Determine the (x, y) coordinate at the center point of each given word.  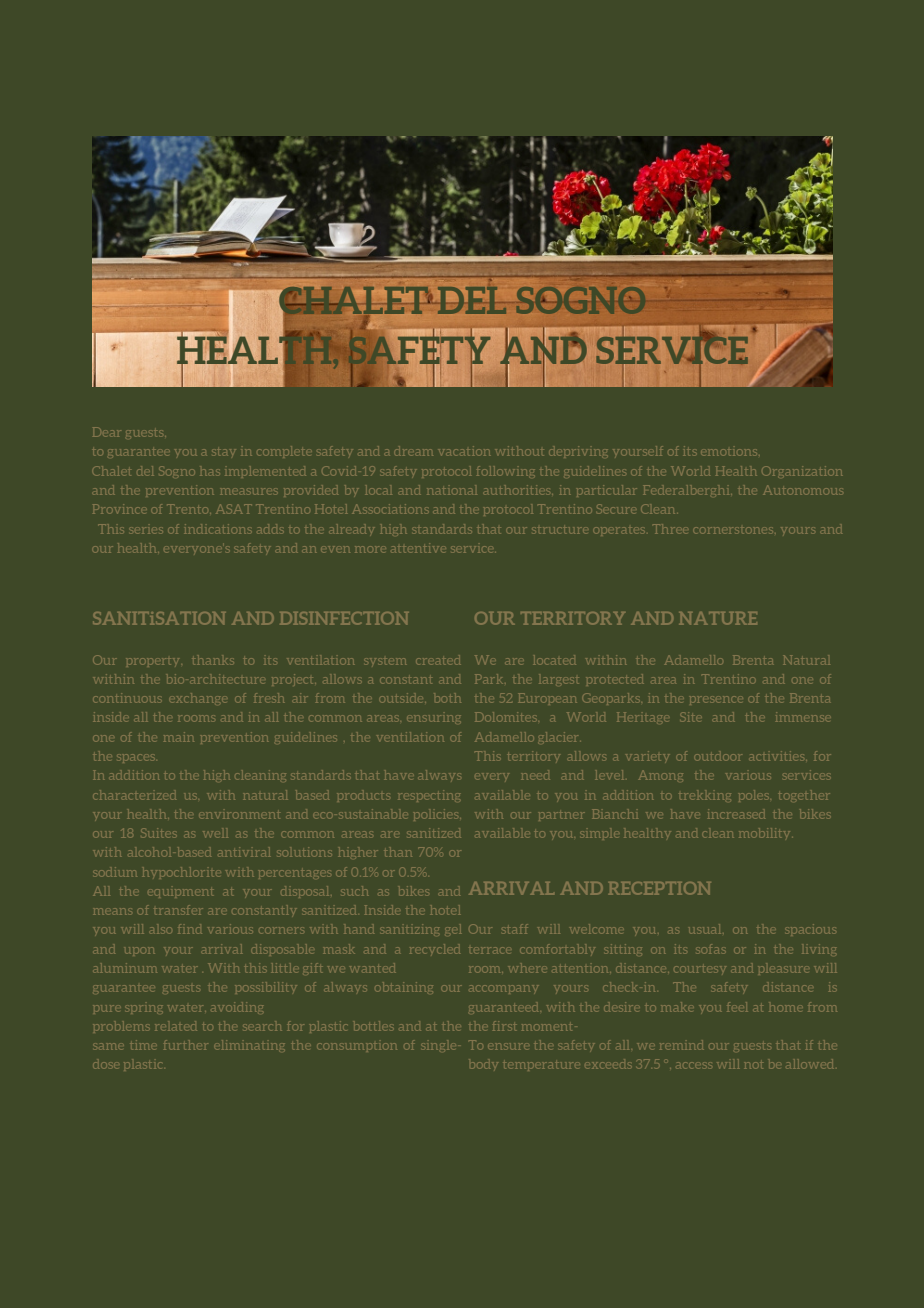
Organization (803, 471)
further (186, 1046)
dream (414, 452)
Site (691, 717)
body (485, 1065)
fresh (269, 699)
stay (225, 452)
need (536, 776)
